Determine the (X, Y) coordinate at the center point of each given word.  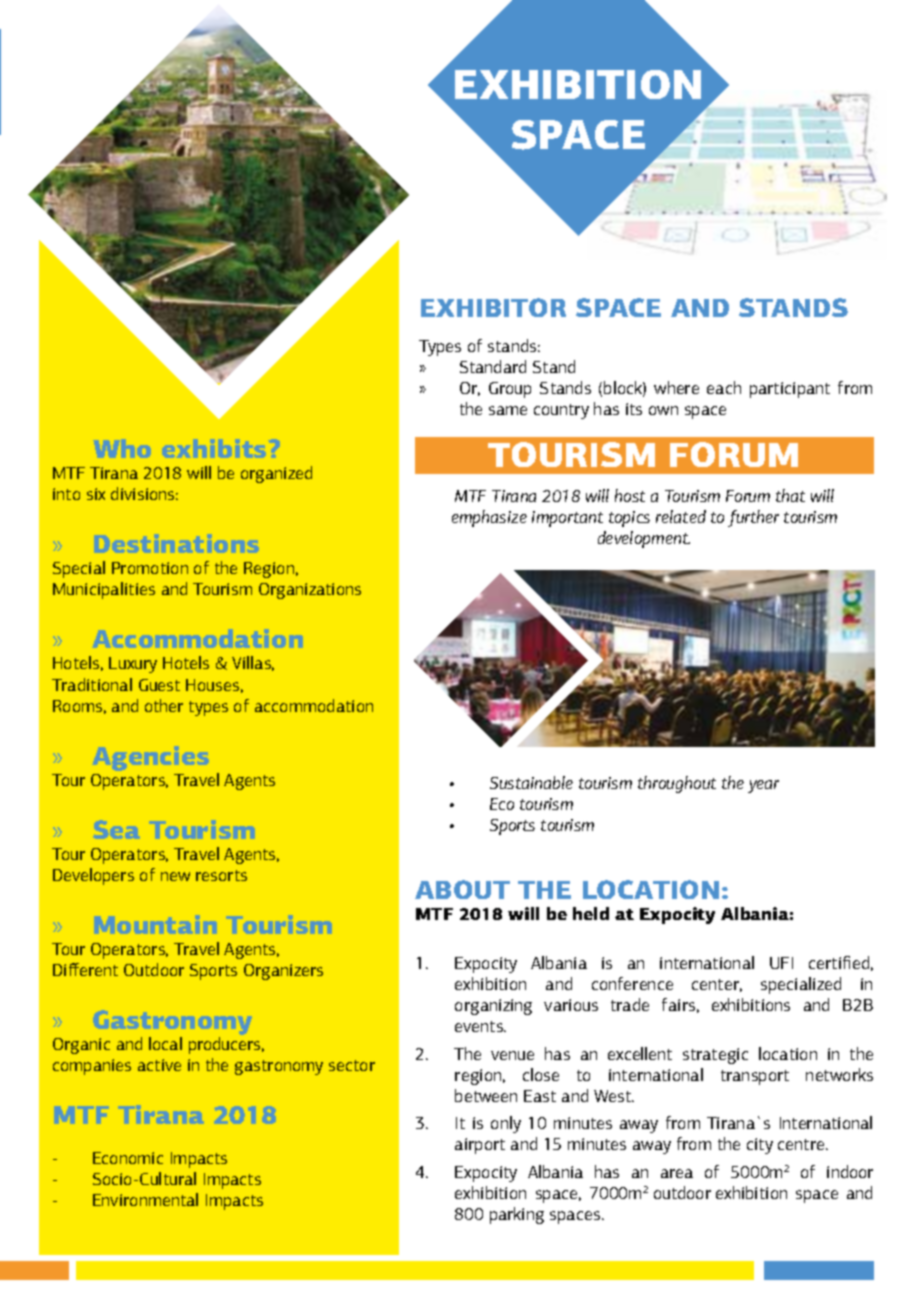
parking (517, 1215)
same (508, 410)
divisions (144, 493)
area (677, 1173)
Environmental (145, 1199)
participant (790, 390)
